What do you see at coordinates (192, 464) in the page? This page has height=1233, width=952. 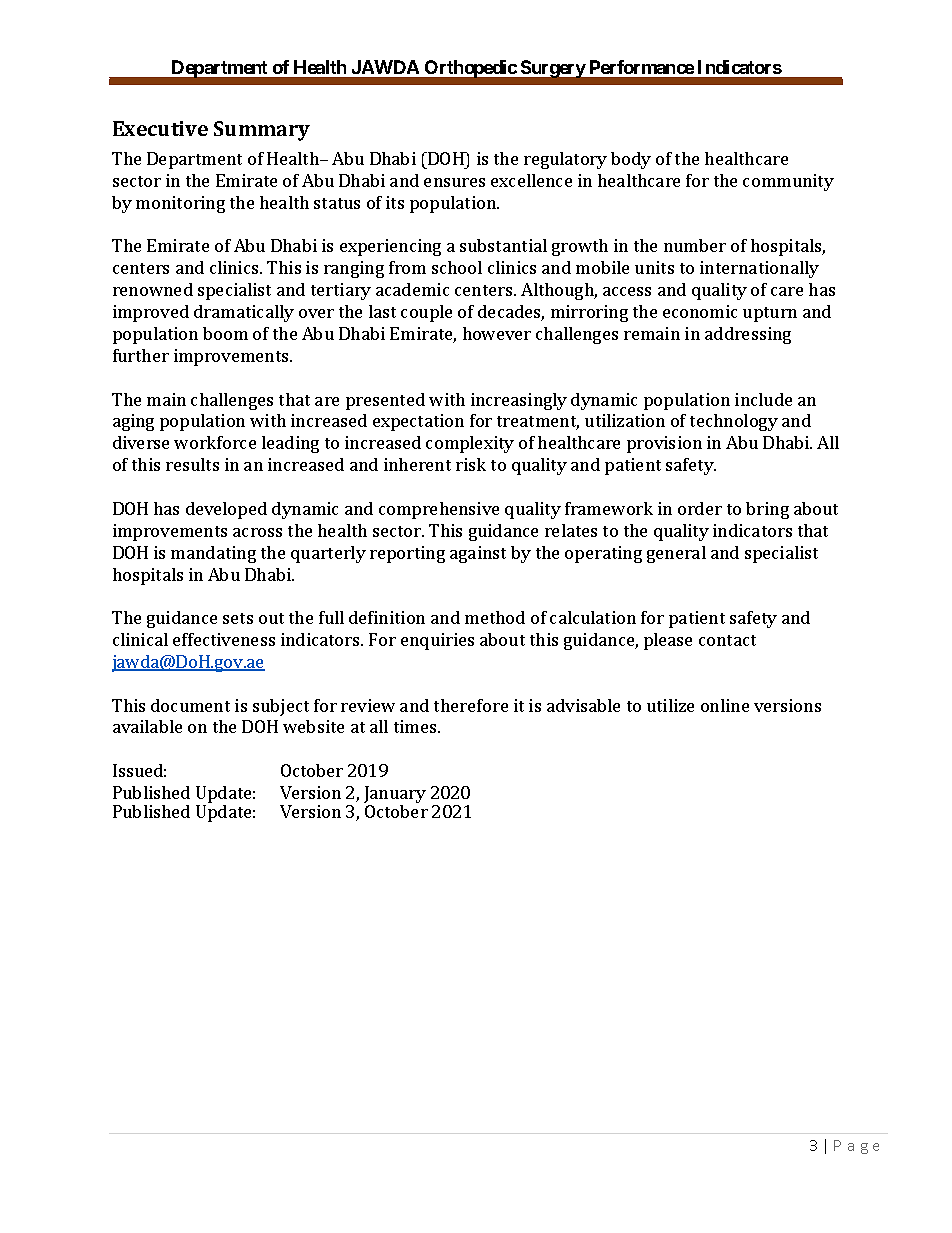 I see `results` at bounding box center [192, 464].
